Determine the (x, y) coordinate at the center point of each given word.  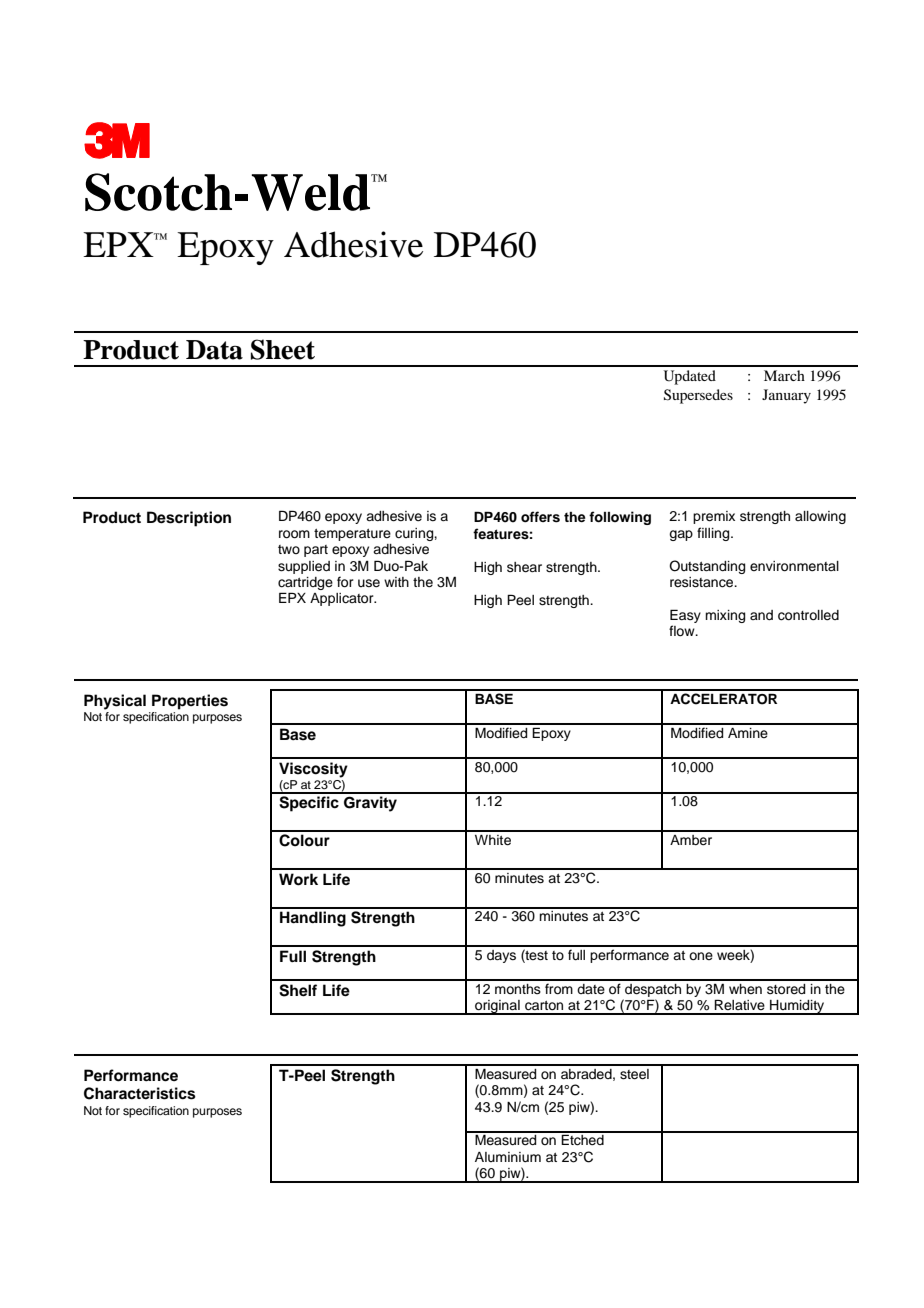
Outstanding (707, 567)
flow (683, 631)
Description (189, 519)
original (497, 1007)
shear (524, 567)
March (784, 375)
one (701, 956)
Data (214, 350)
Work (298, 879)
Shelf (298, 990)
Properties (190, 702)
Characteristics (140, 1093)
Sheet (283, 349)
